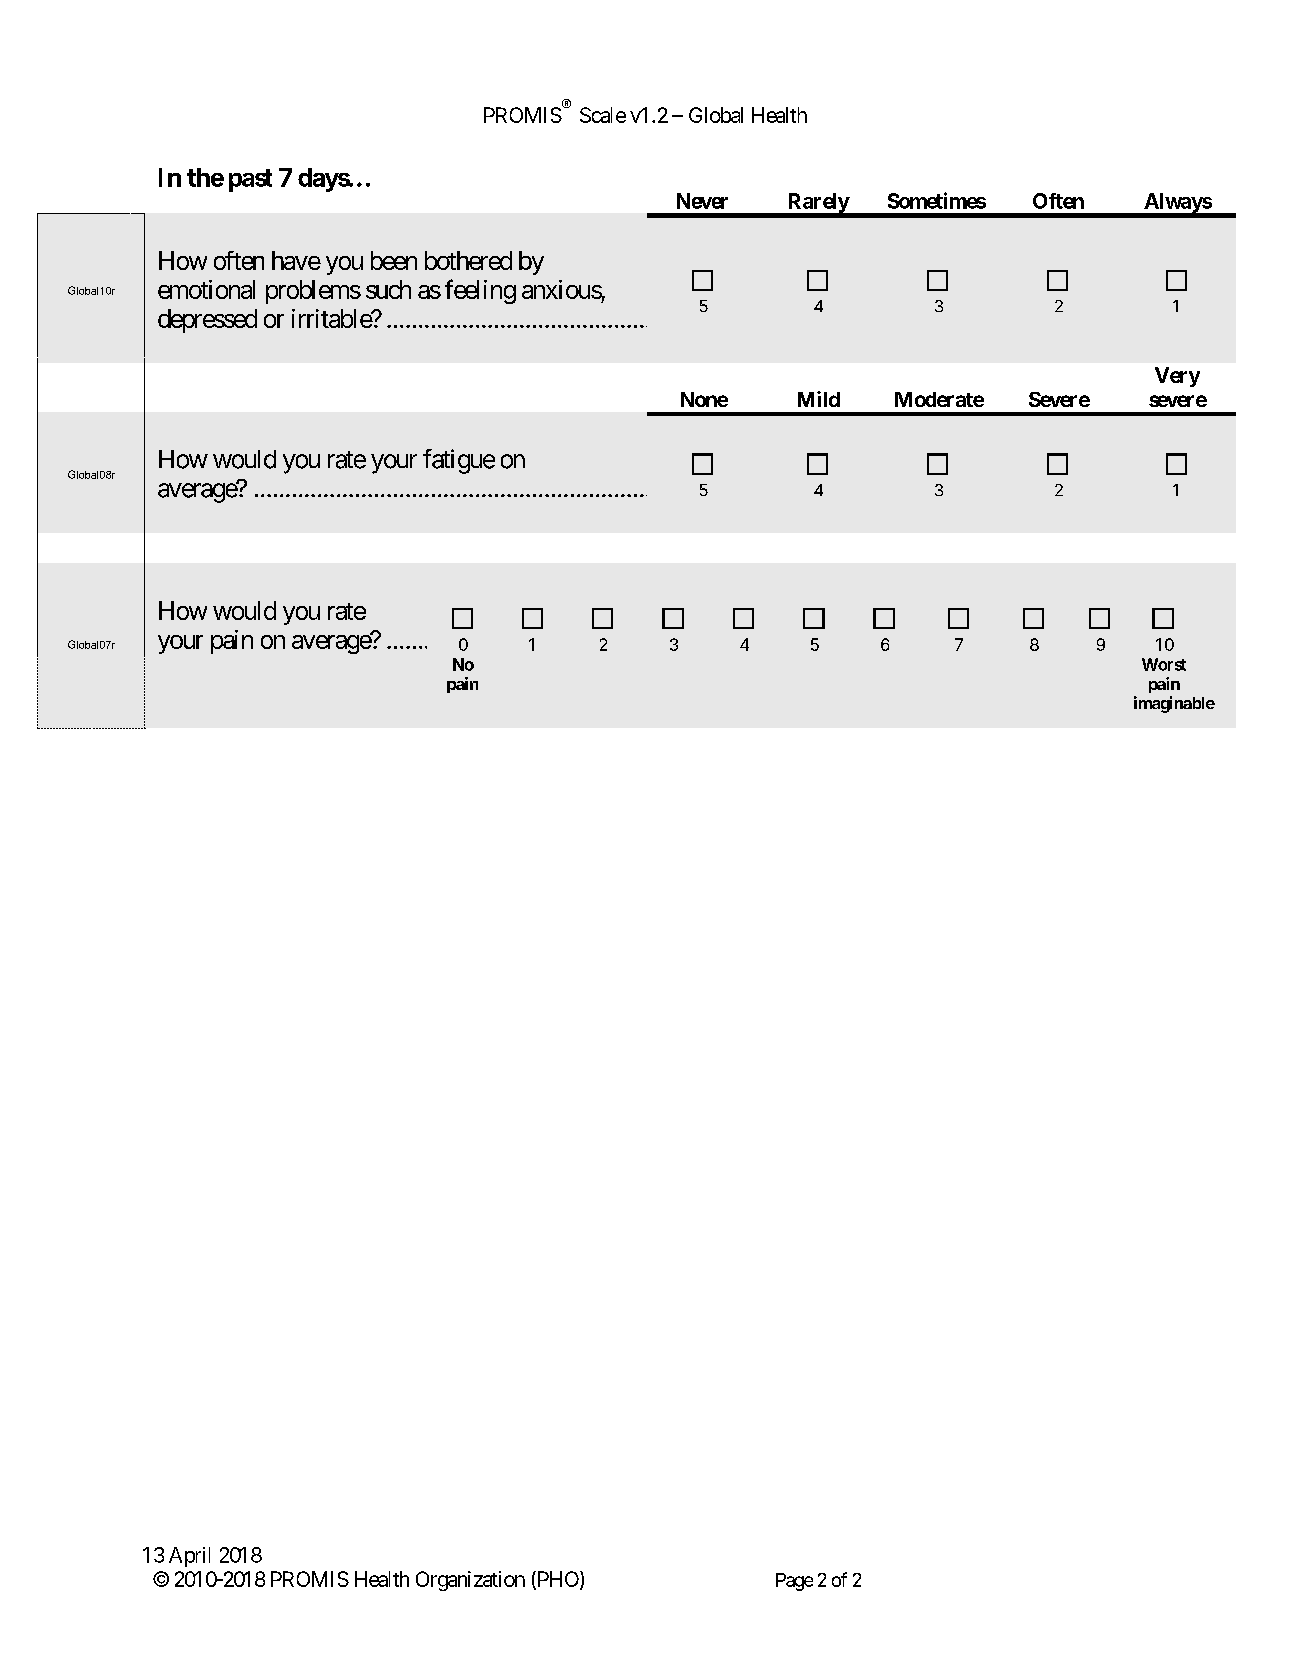  I want to click on Worst, so click(1164, 664).
